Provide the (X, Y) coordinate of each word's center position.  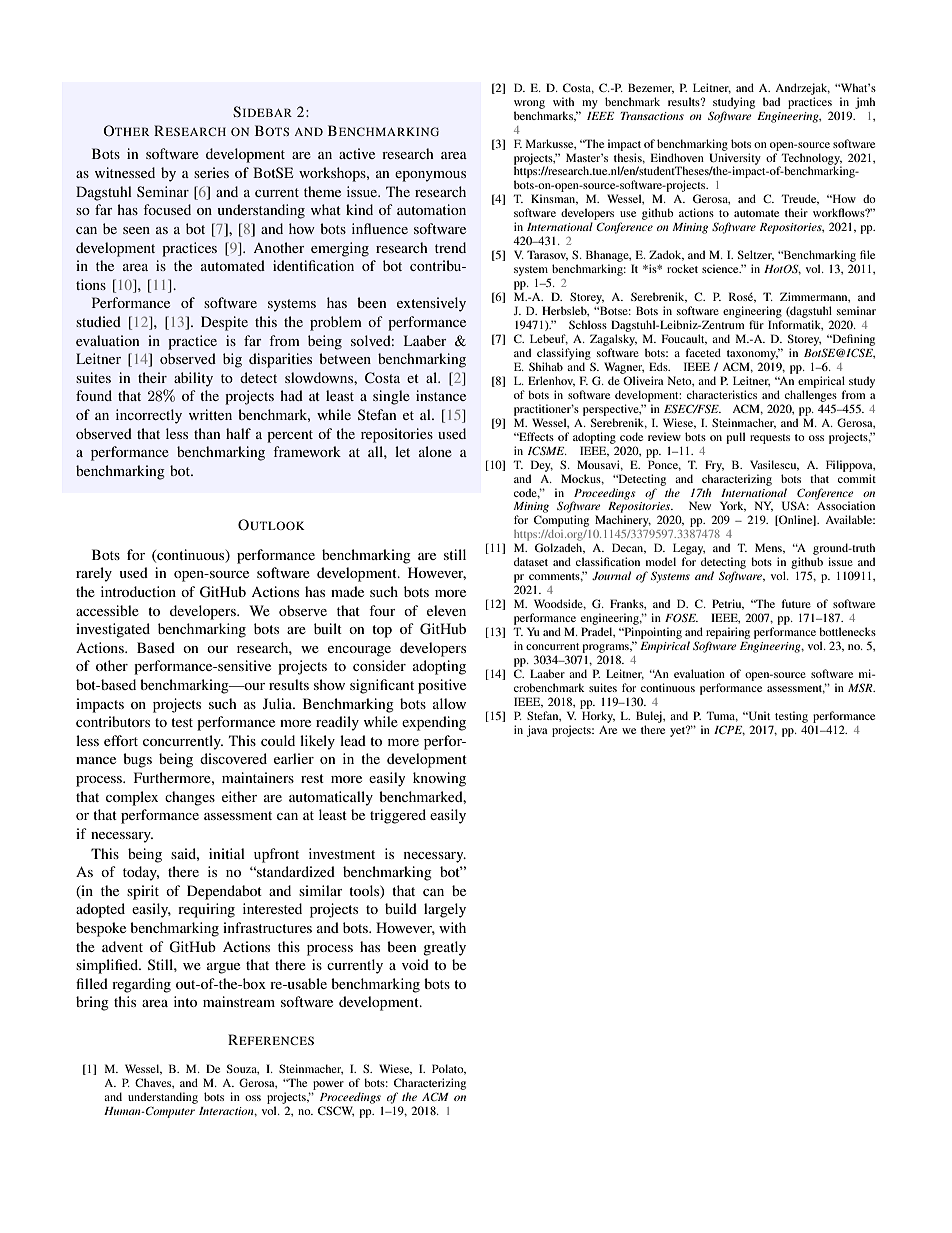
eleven (446, 610)
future (796, 603)
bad (771, 101)
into (185, 1001)
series (211, 172)
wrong (529, 104)
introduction (138, 591)
